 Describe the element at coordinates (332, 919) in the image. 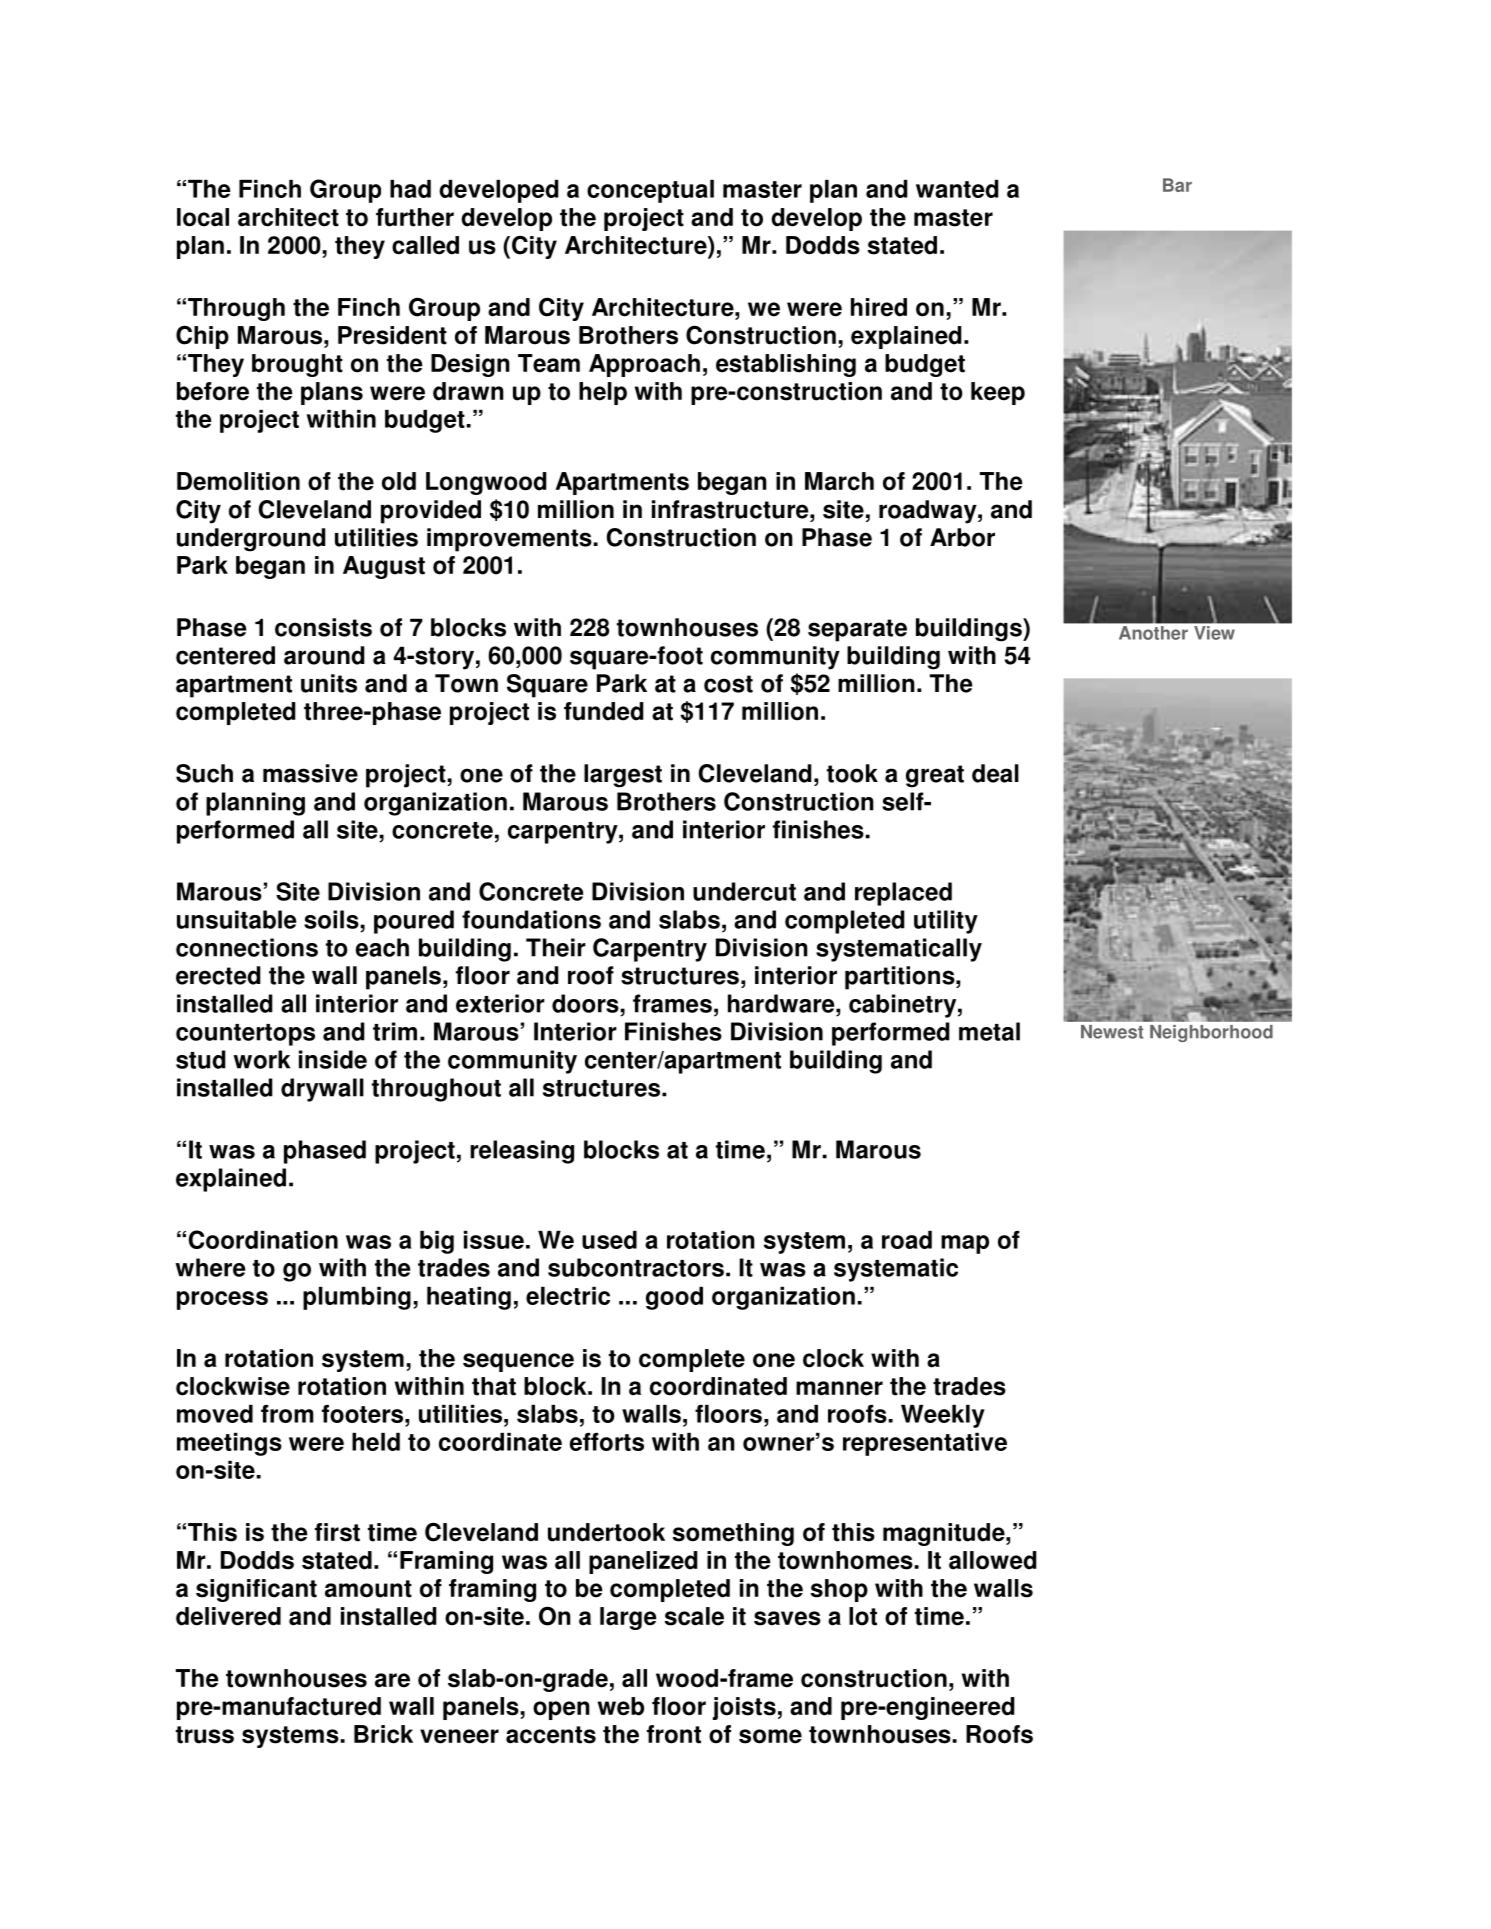

I see `soils` at that location.
